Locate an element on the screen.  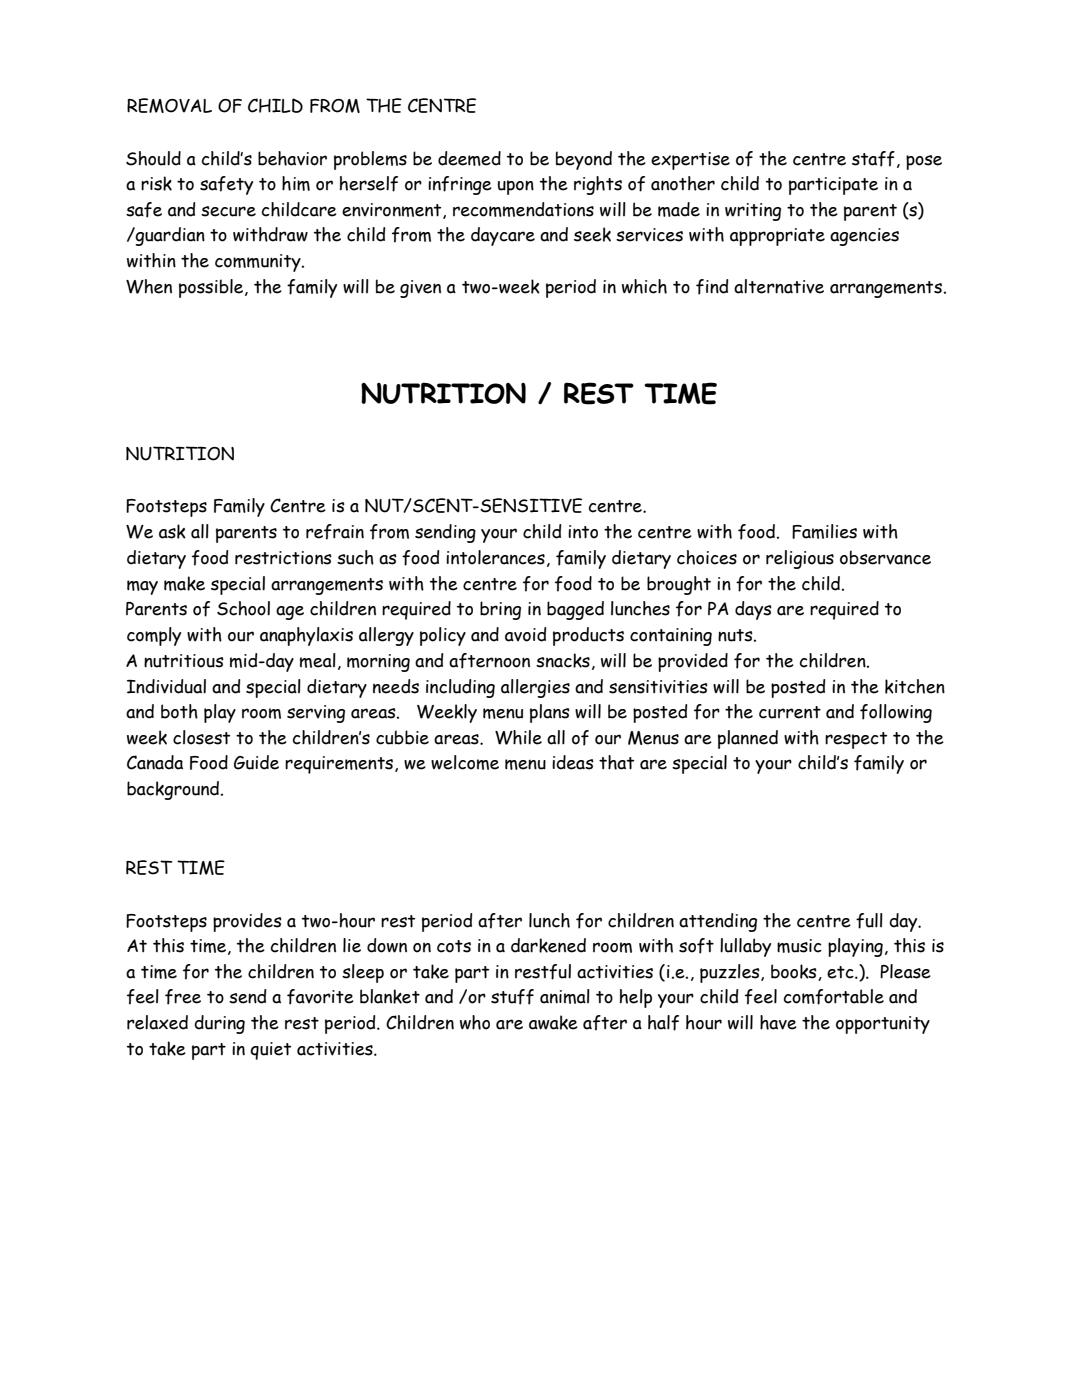
School is located at coordinates (243, 608).
